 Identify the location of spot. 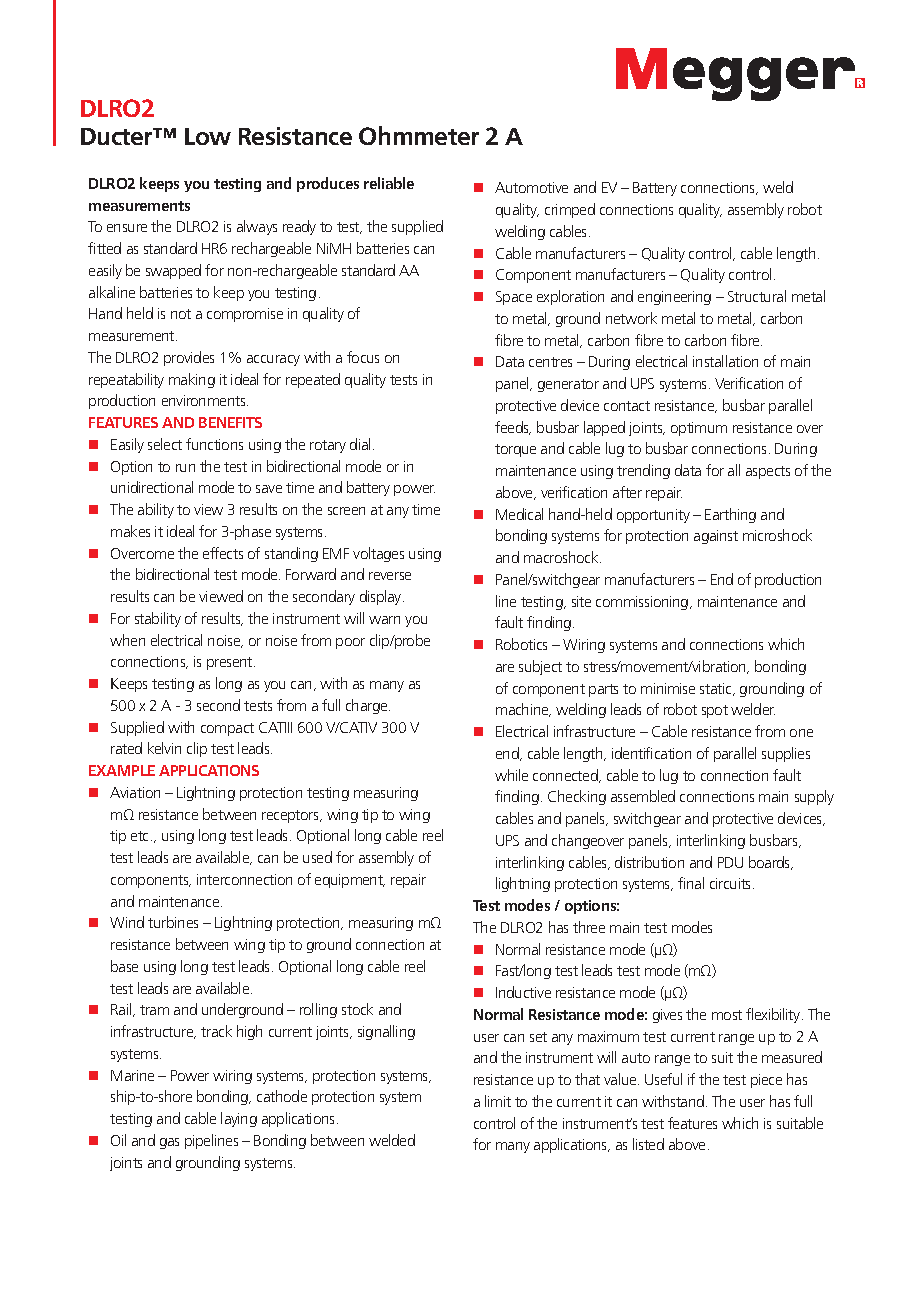
(715, 711).
